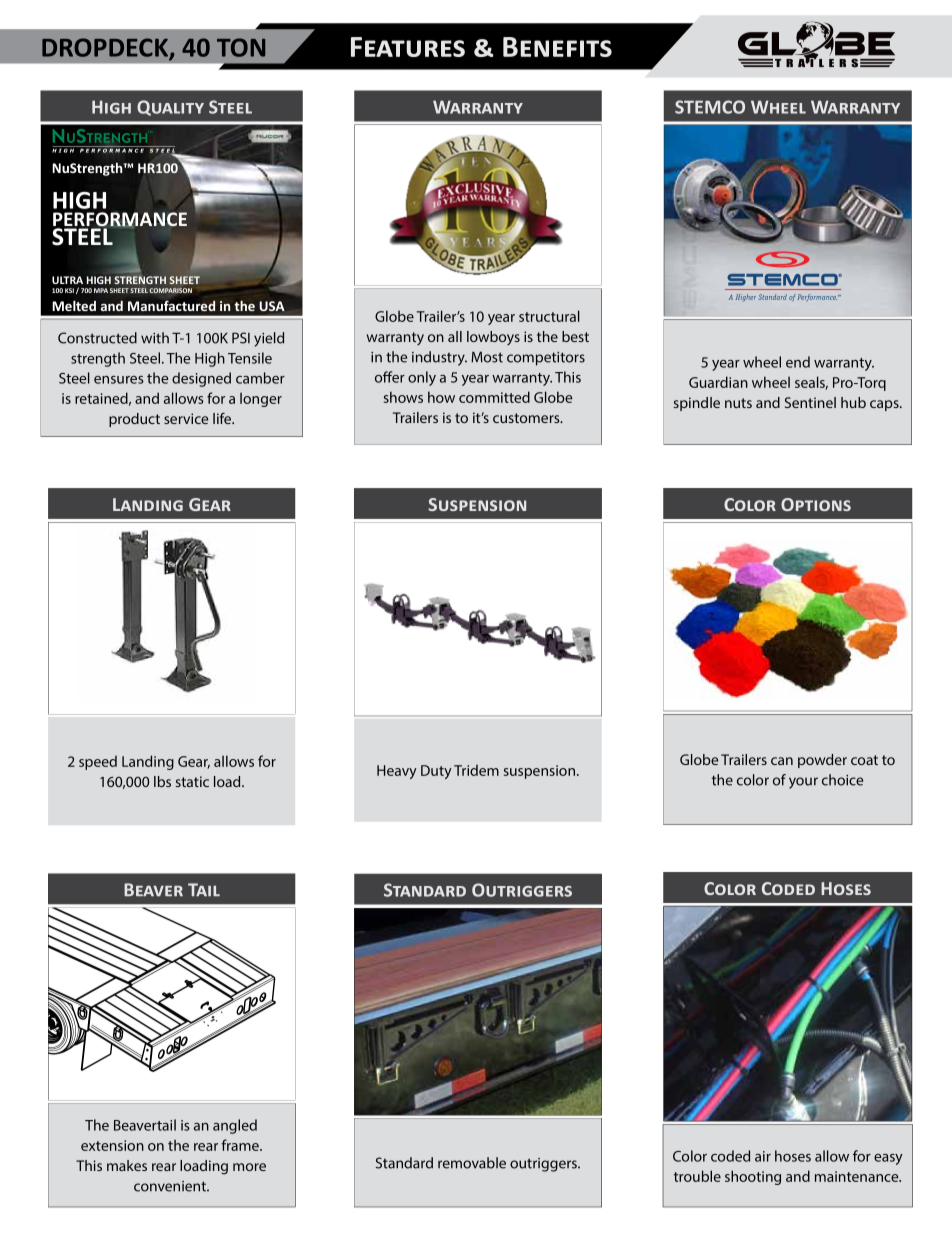 Image resolution: width=952 pixels, height=1233 pixels. I want to click on Benefits, so click(557, 47).
